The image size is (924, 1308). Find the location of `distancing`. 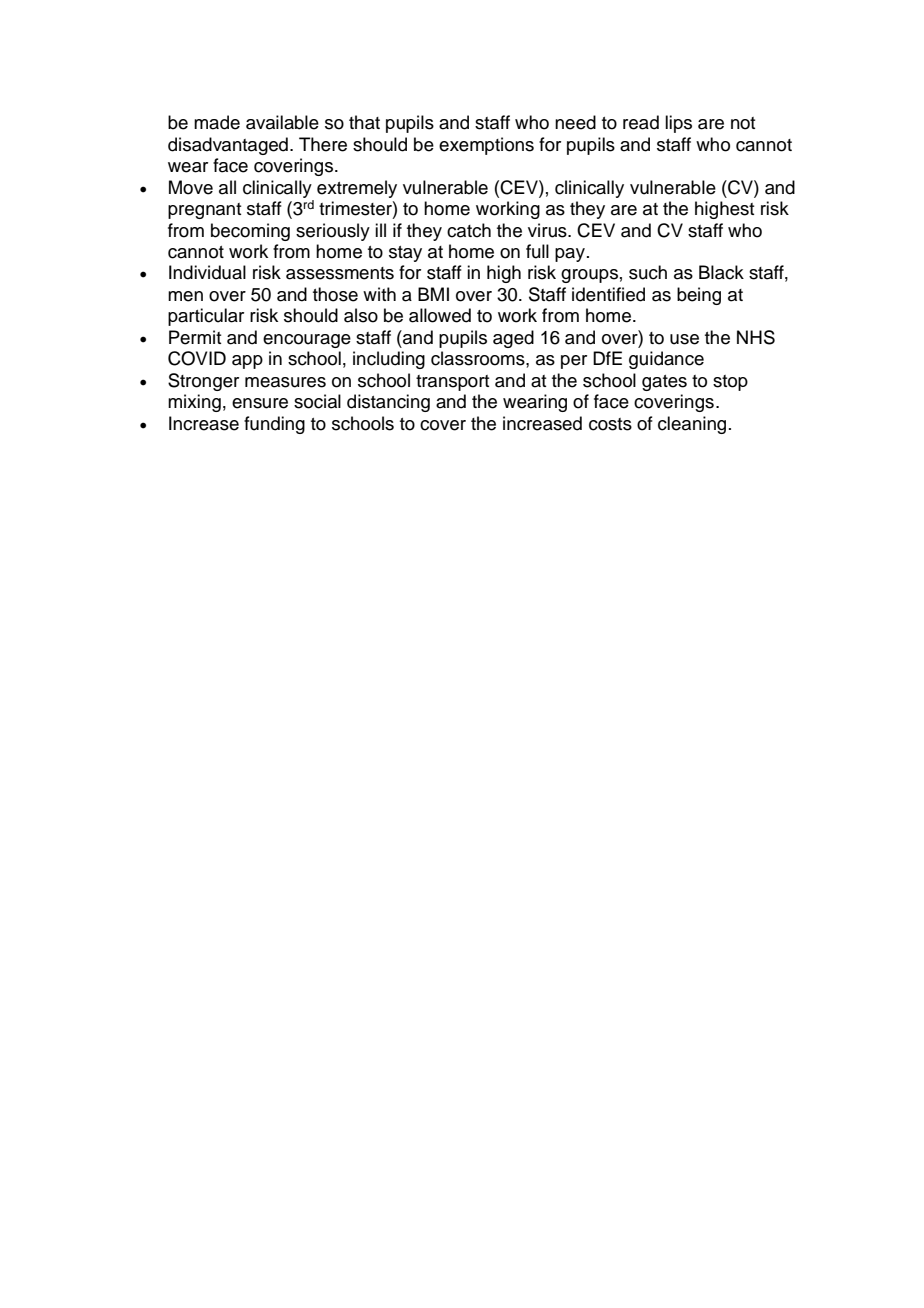

distancing is located at coordinates (388, 403).
